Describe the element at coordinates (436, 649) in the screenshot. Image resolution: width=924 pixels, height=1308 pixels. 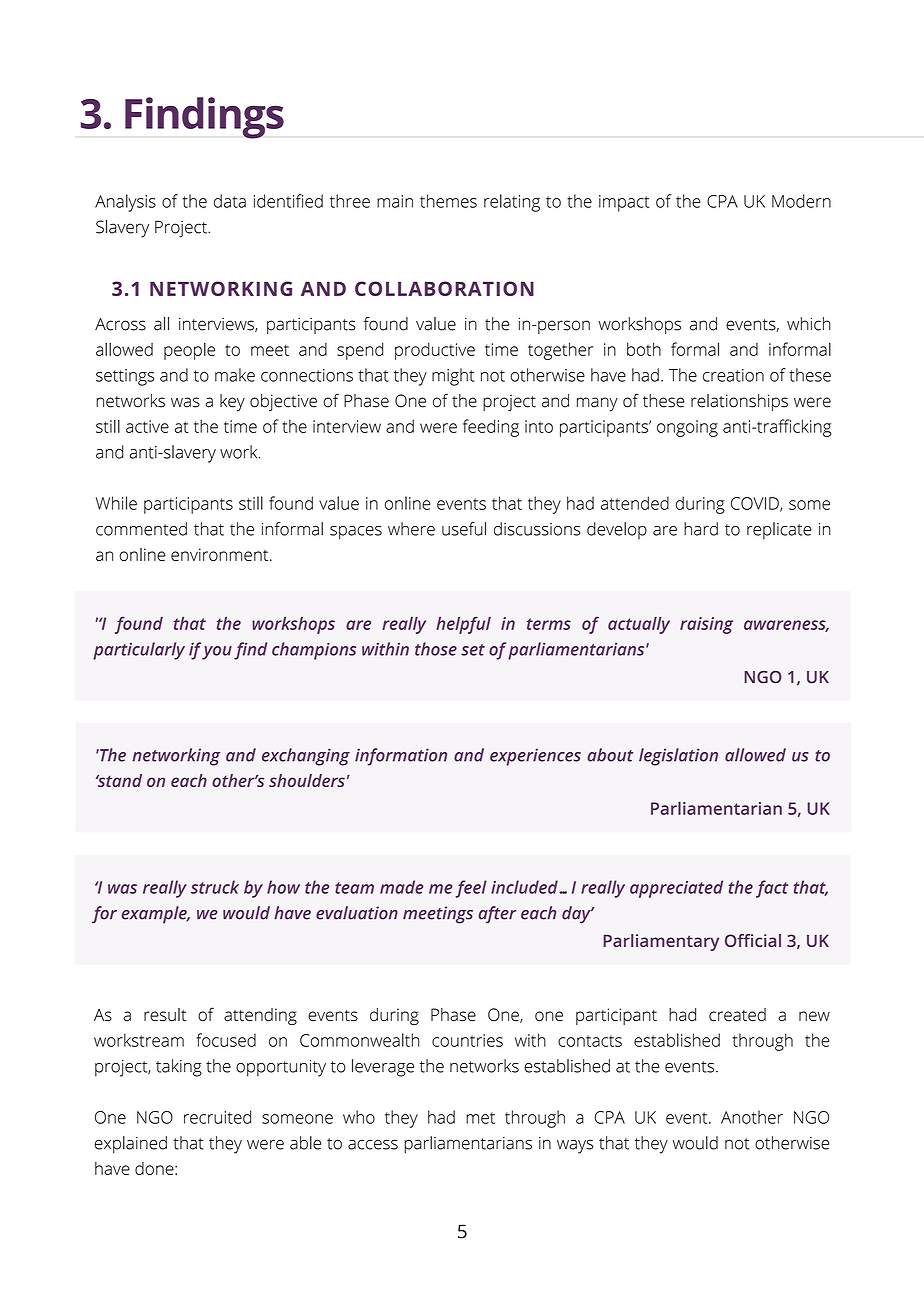
I see `those` at that location.
